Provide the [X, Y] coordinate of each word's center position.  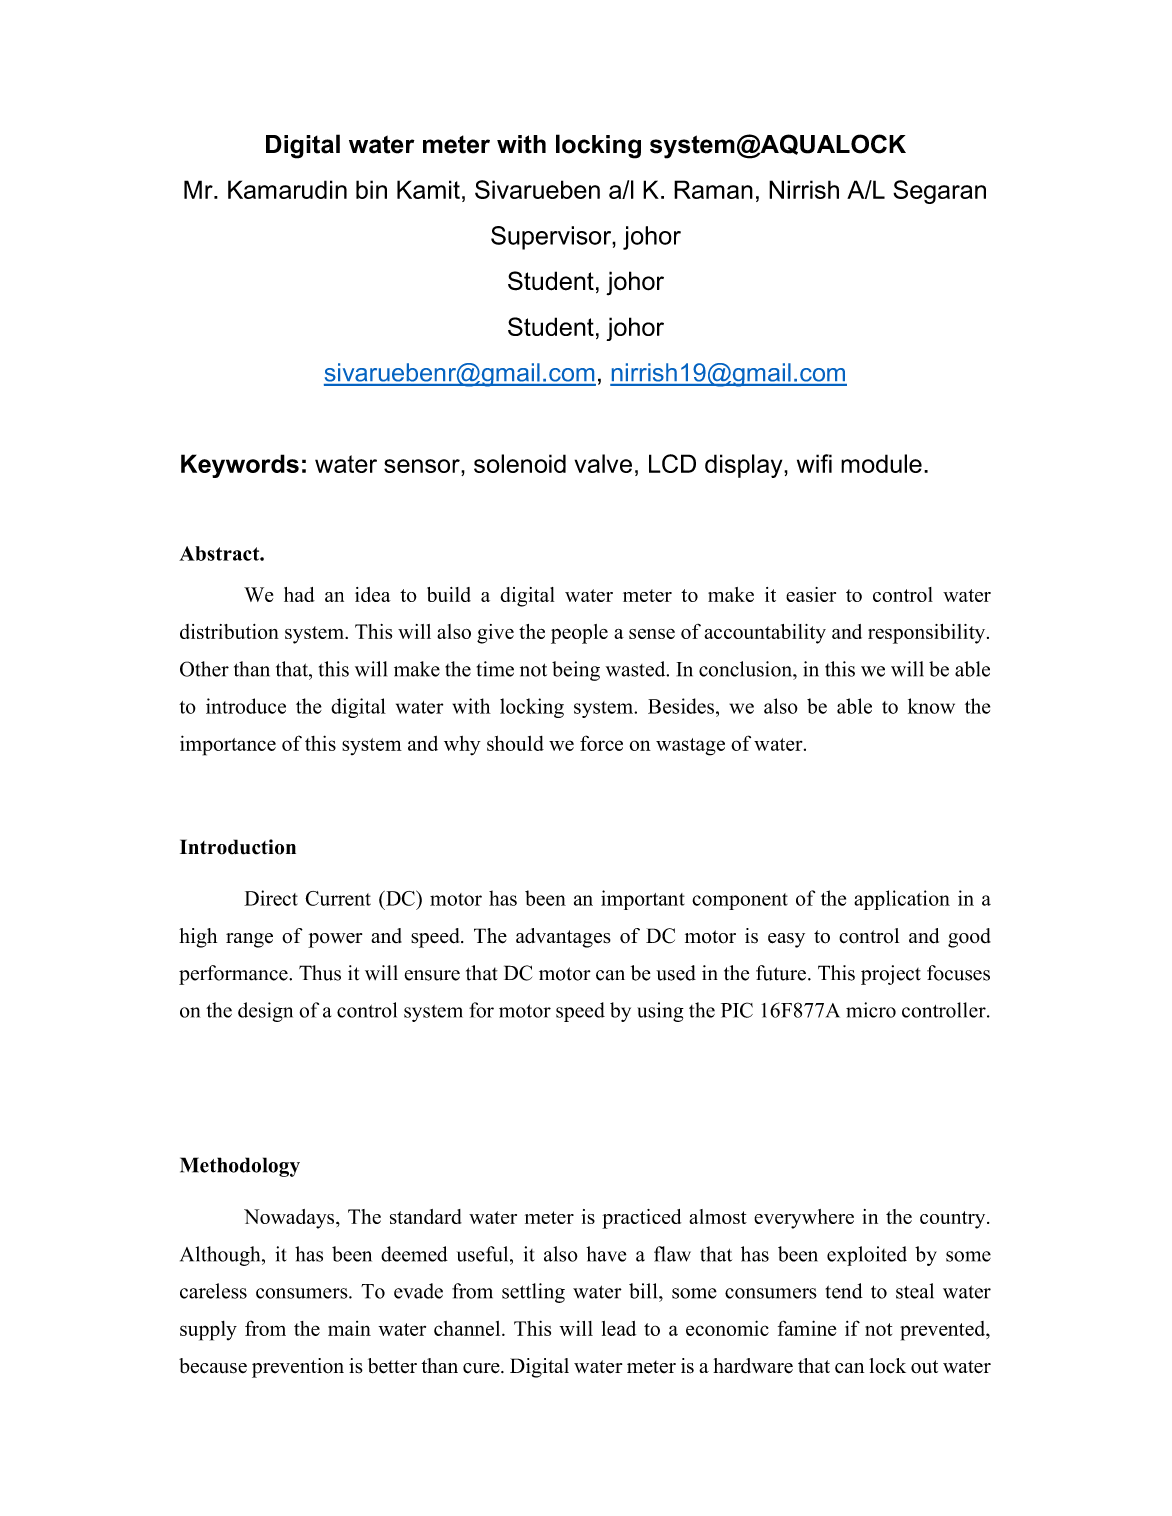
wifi [814, 463]
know [931, 706]
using [660, 1012]
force [601, 743]
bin [371, 189]
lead [619, 1328]
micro [871, 1010]
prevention [298, 1368]
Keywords [240, 466]
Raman [713, 189]
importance [228, 745]
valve [603, 463]
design [265, 1012]
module [881, 463]
